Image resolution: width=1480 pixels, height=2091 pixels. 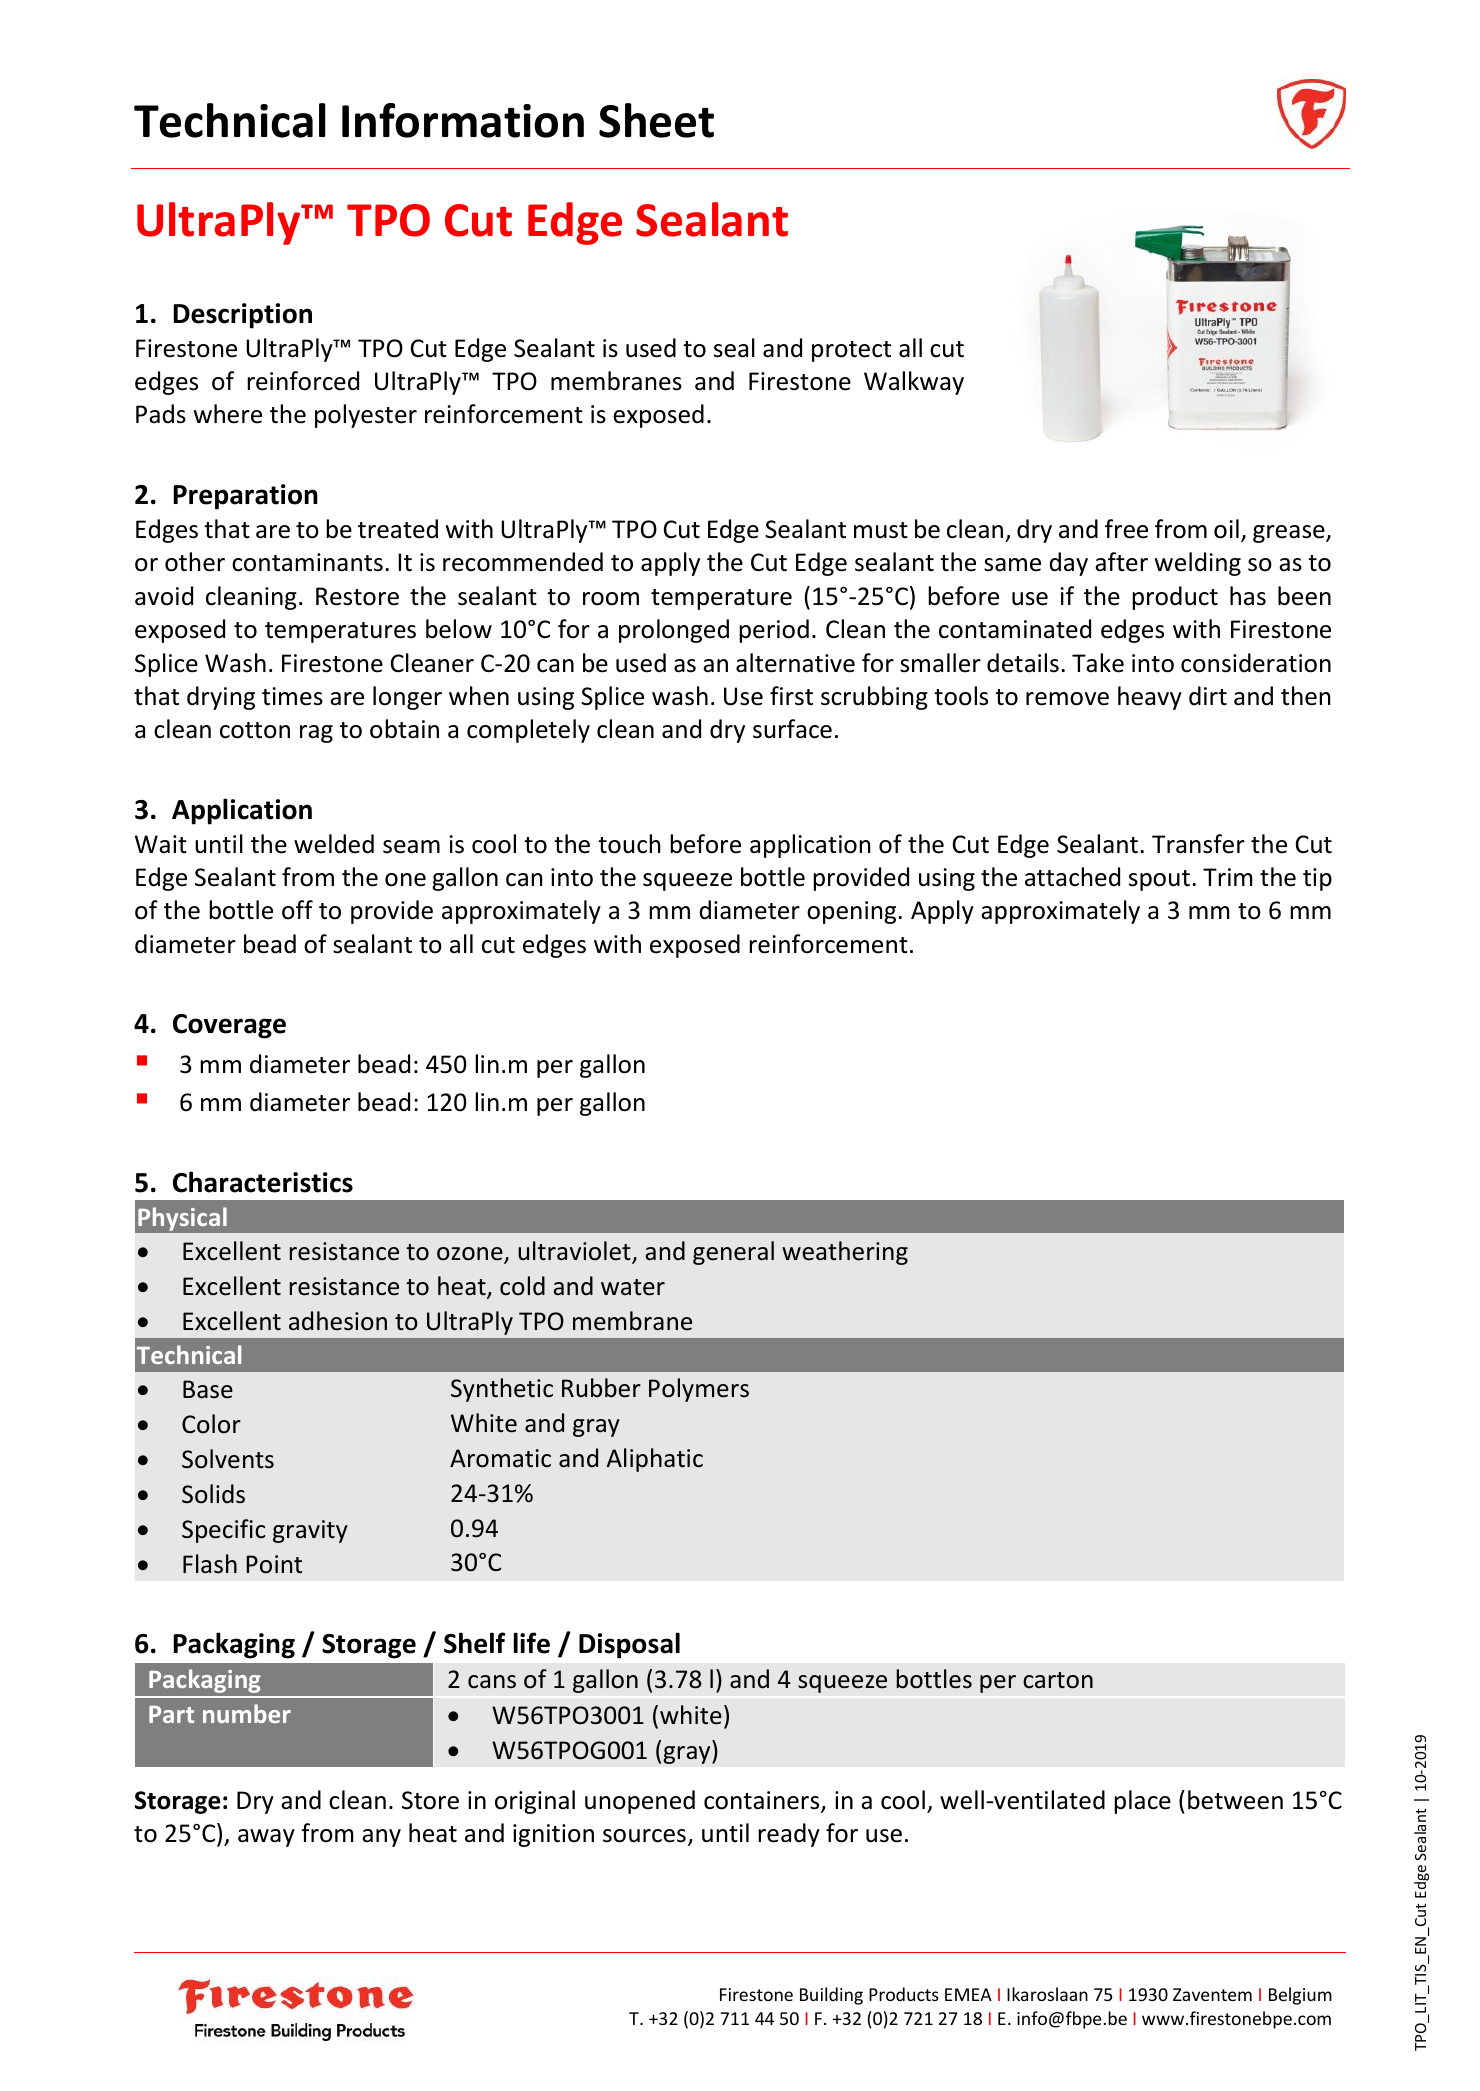 I want to click on Point, so click(x=274, y=1564).
